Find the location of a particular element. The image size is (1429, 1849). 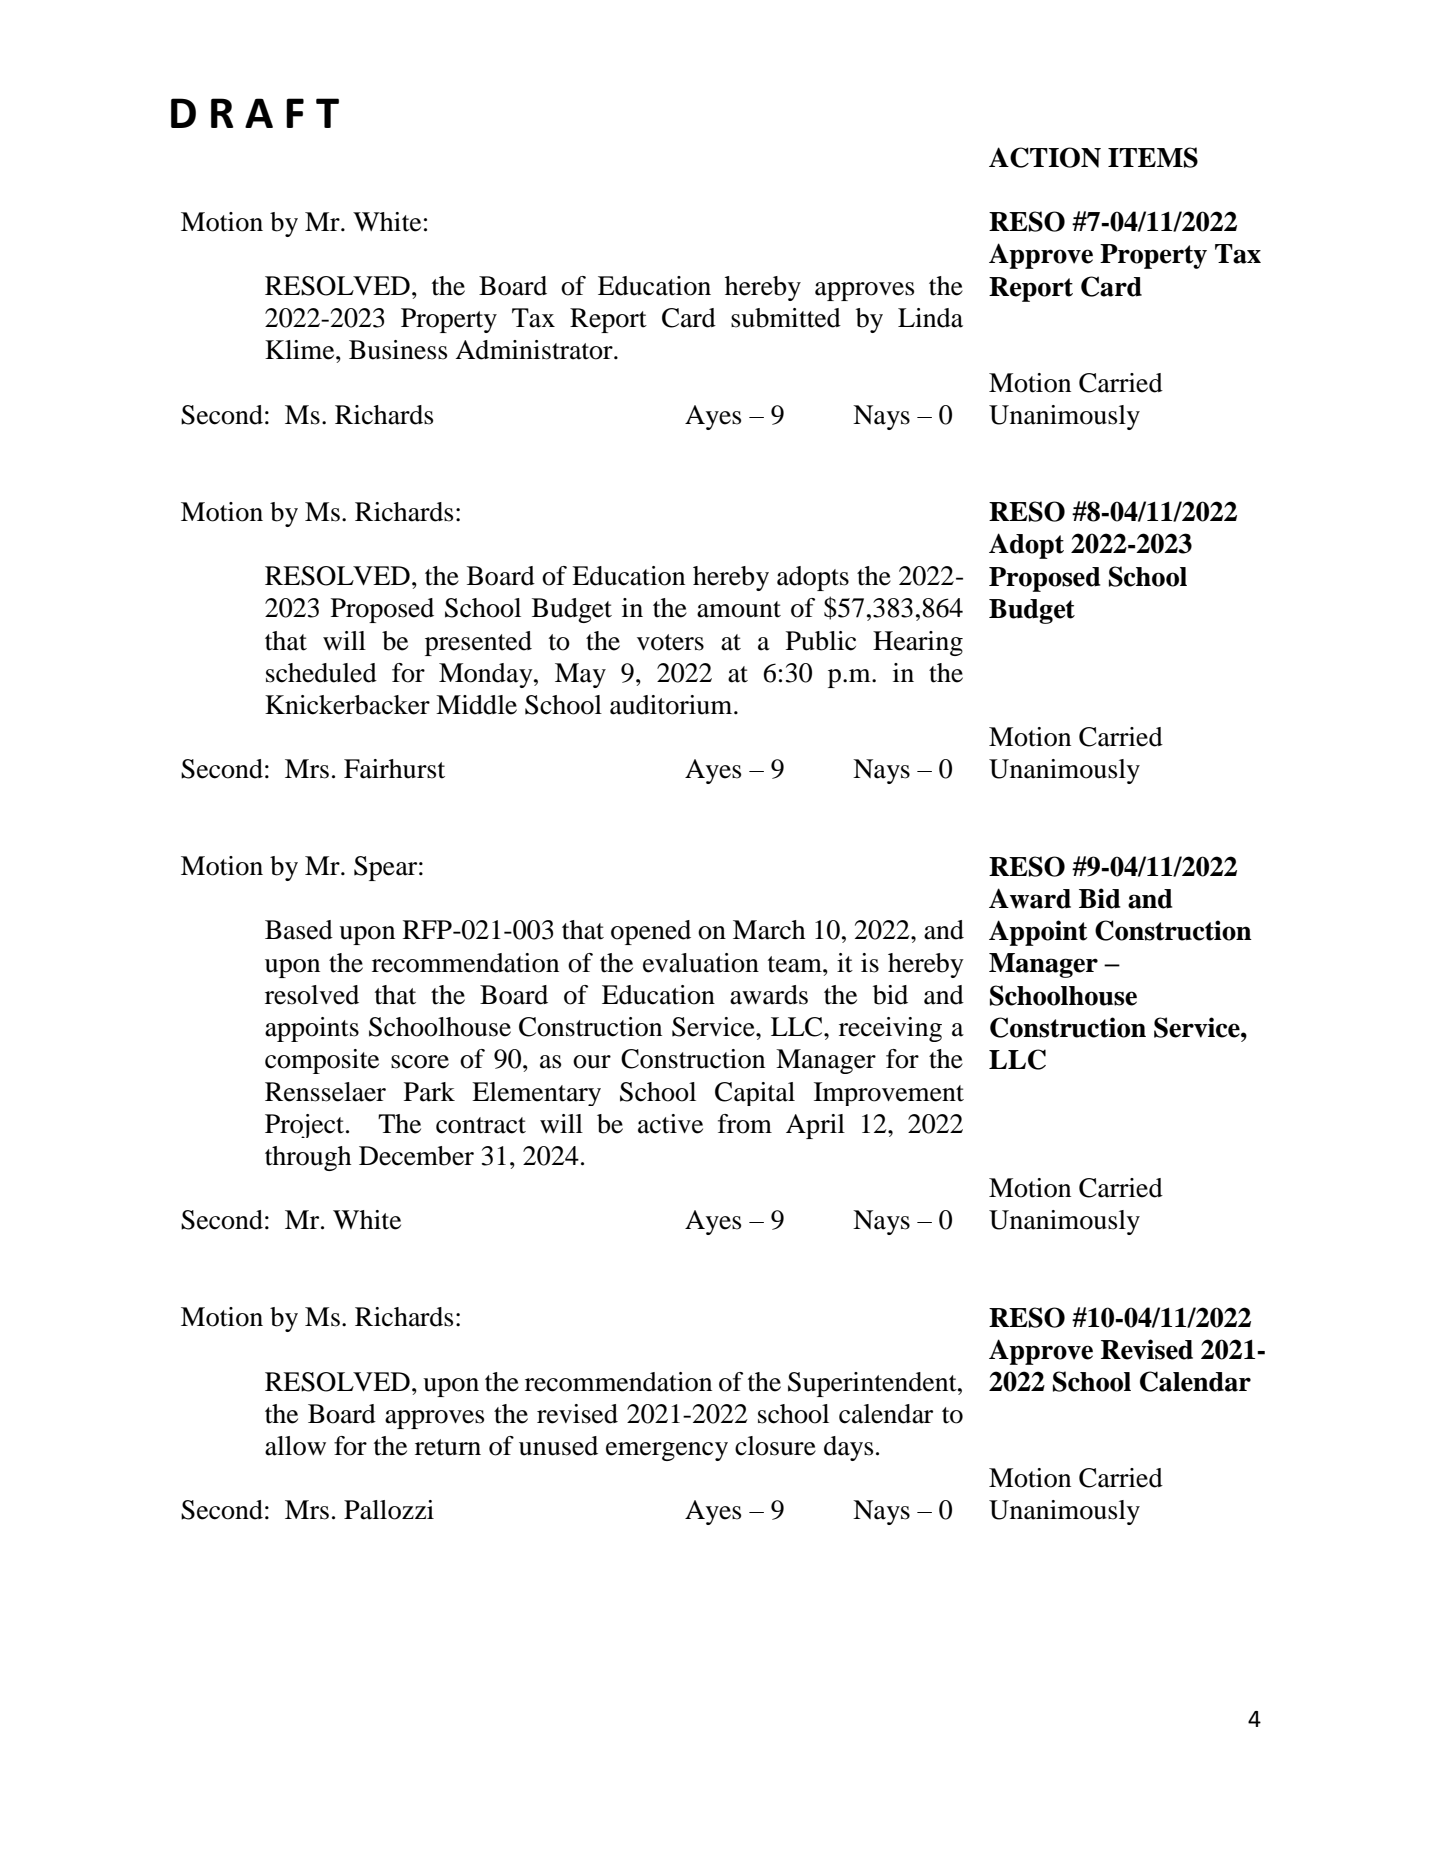

Middle is located at coordinates (476, 705).
